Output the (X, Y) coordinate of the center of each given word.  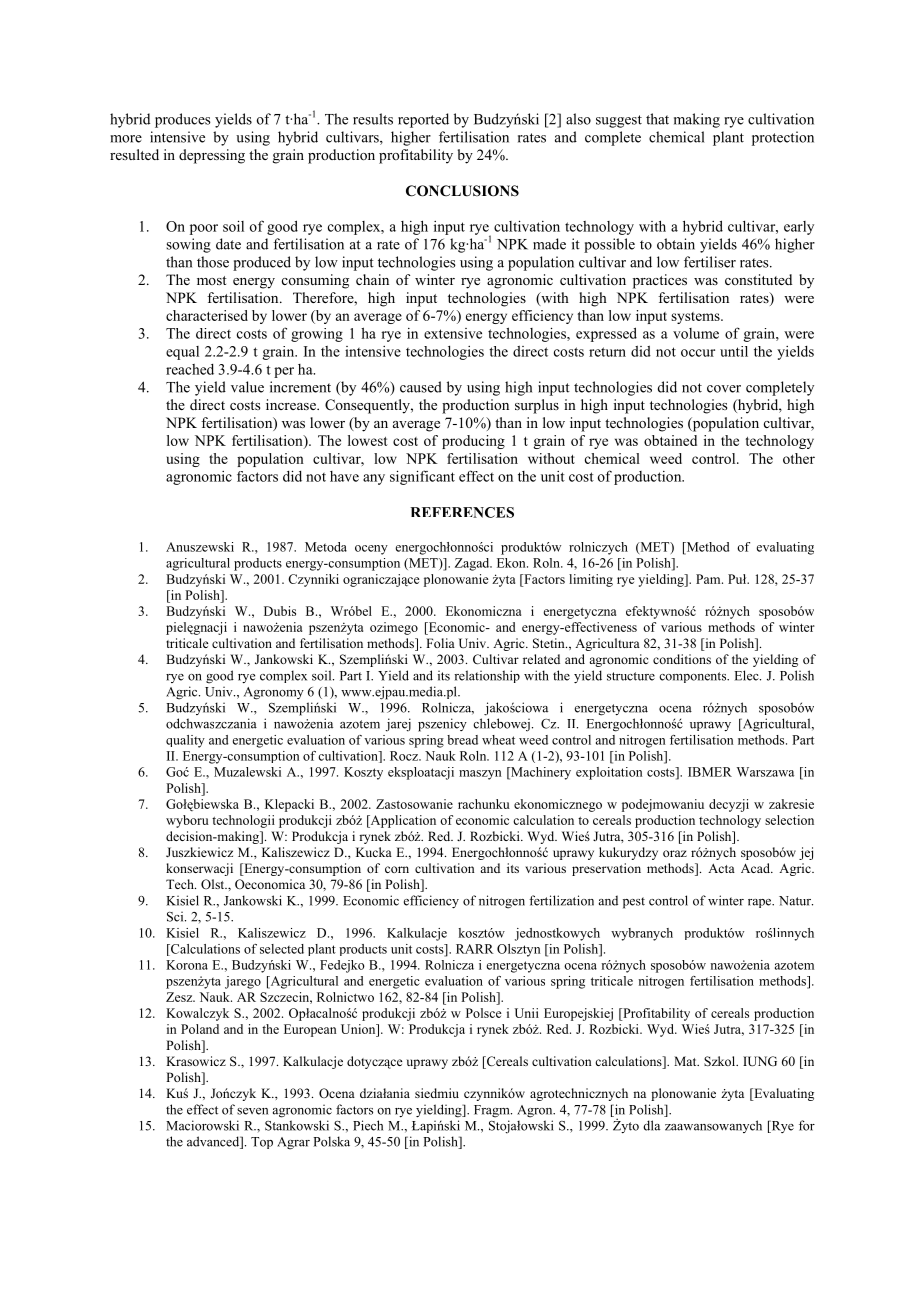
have (344, 476)
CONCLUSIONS (462, 191)
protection (783, 138)
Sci (176, 916)
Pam (709, 579)
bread (462, 740)
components (694, 677)
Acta (721, 868)
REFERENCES (462, 512)
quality (185, 741)
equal (182, 353)
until (734, 351)
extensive (453, 333)
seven (252, 1111)
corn (397, 869)
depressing (212, 156)
